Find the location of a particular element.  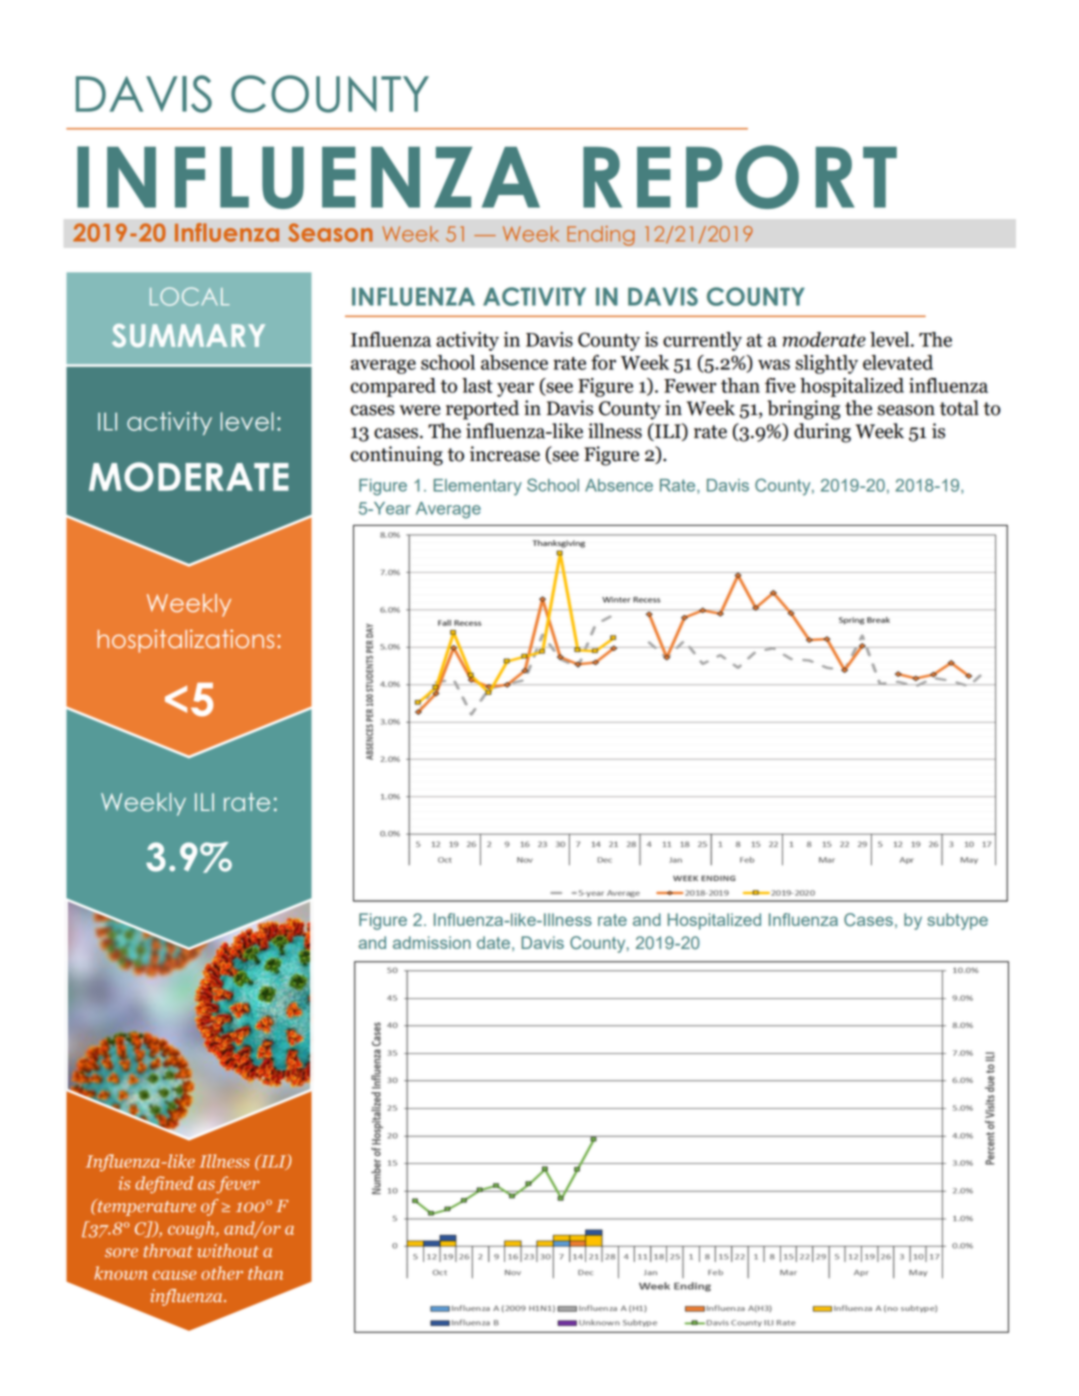

Ending is located at coordinates (601, 235).
